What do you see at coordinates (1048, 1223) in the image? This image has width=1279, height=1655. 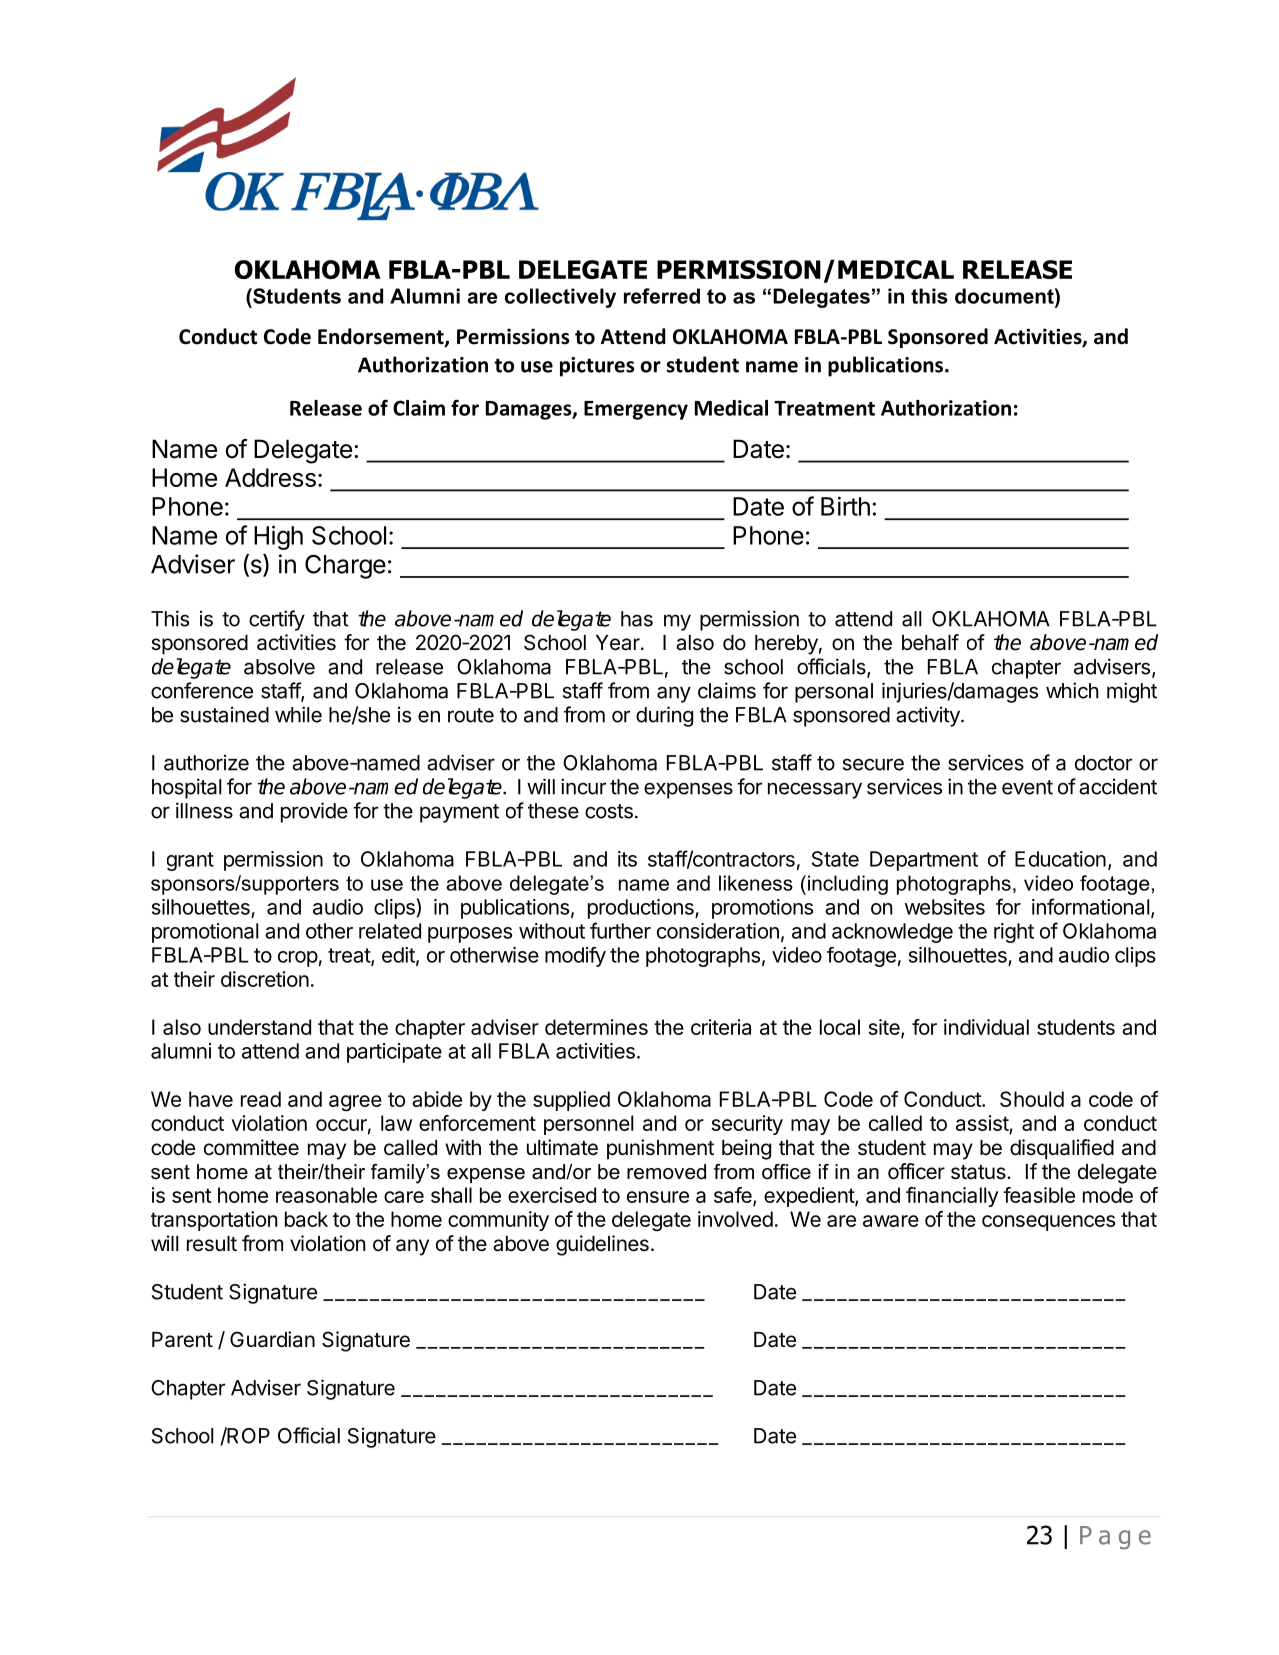 I see `consequences` at bounding box center [1048, 1223].
